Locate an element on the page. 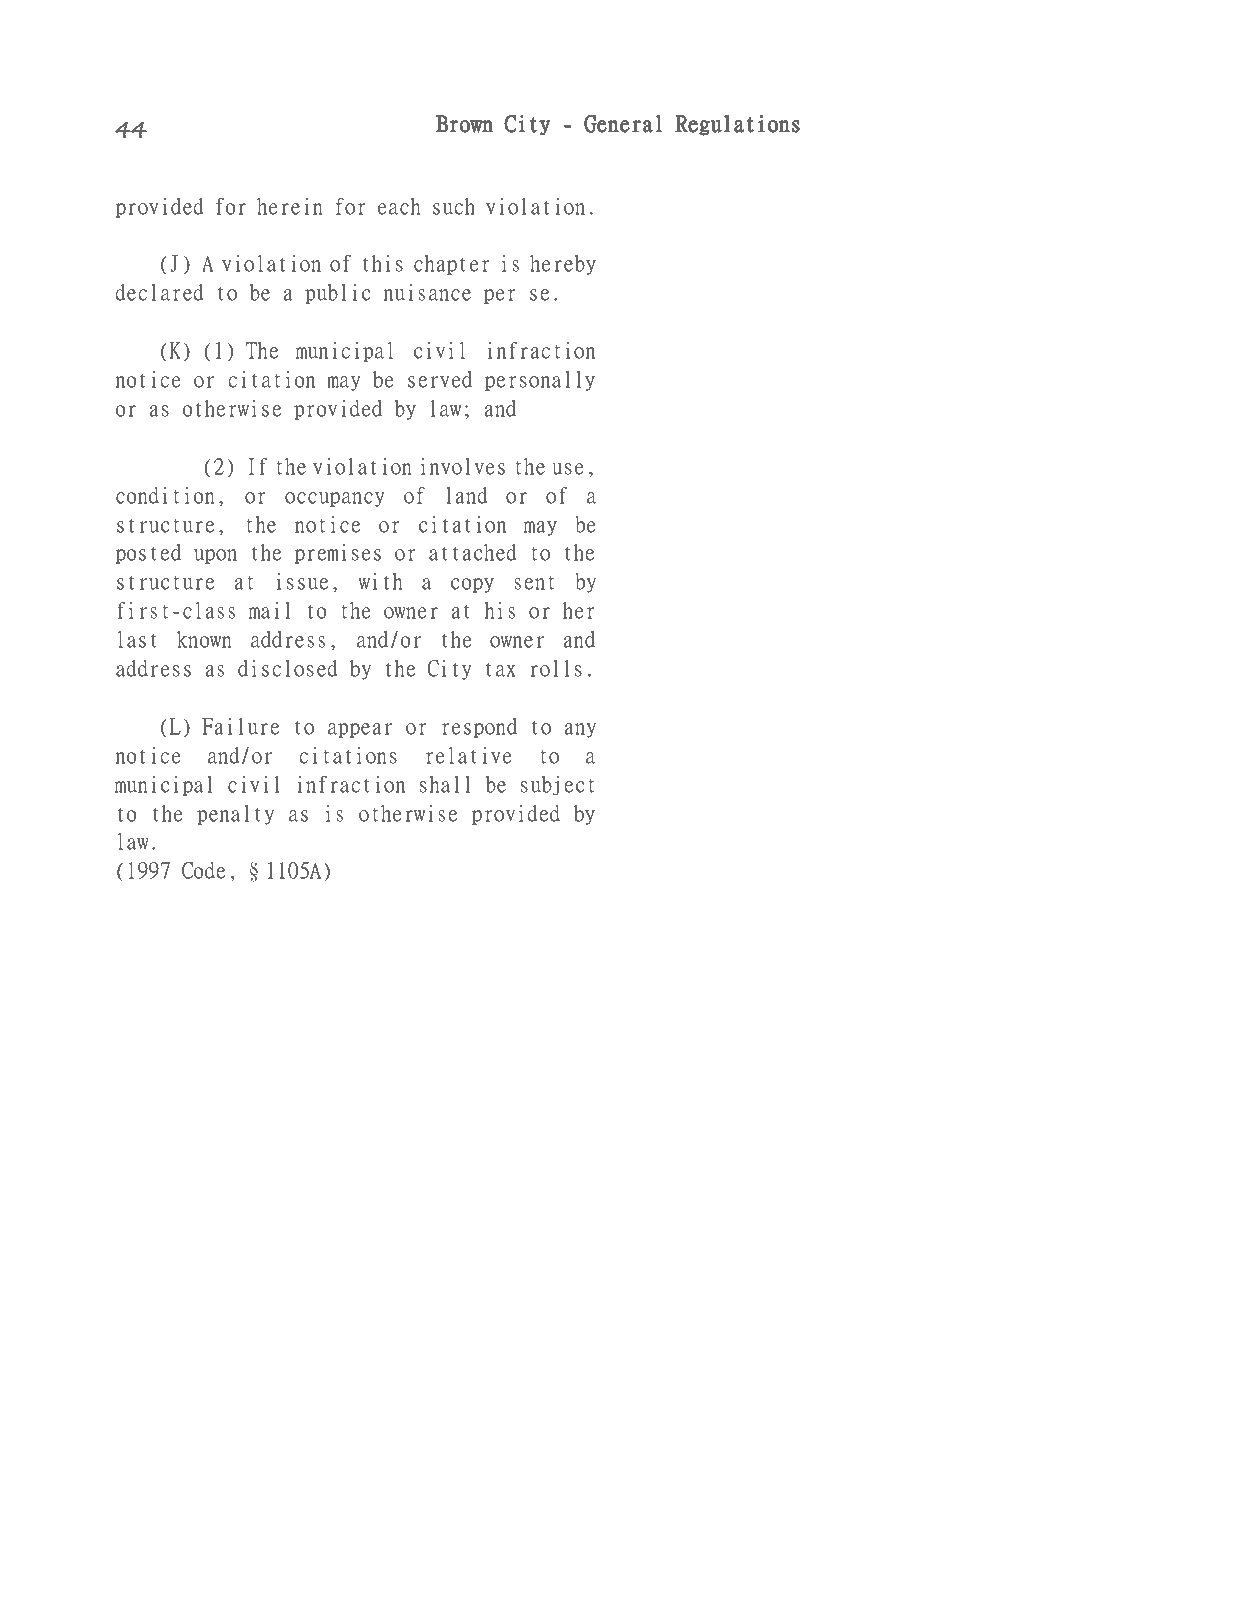  any is located at coordinates (580, 730).
